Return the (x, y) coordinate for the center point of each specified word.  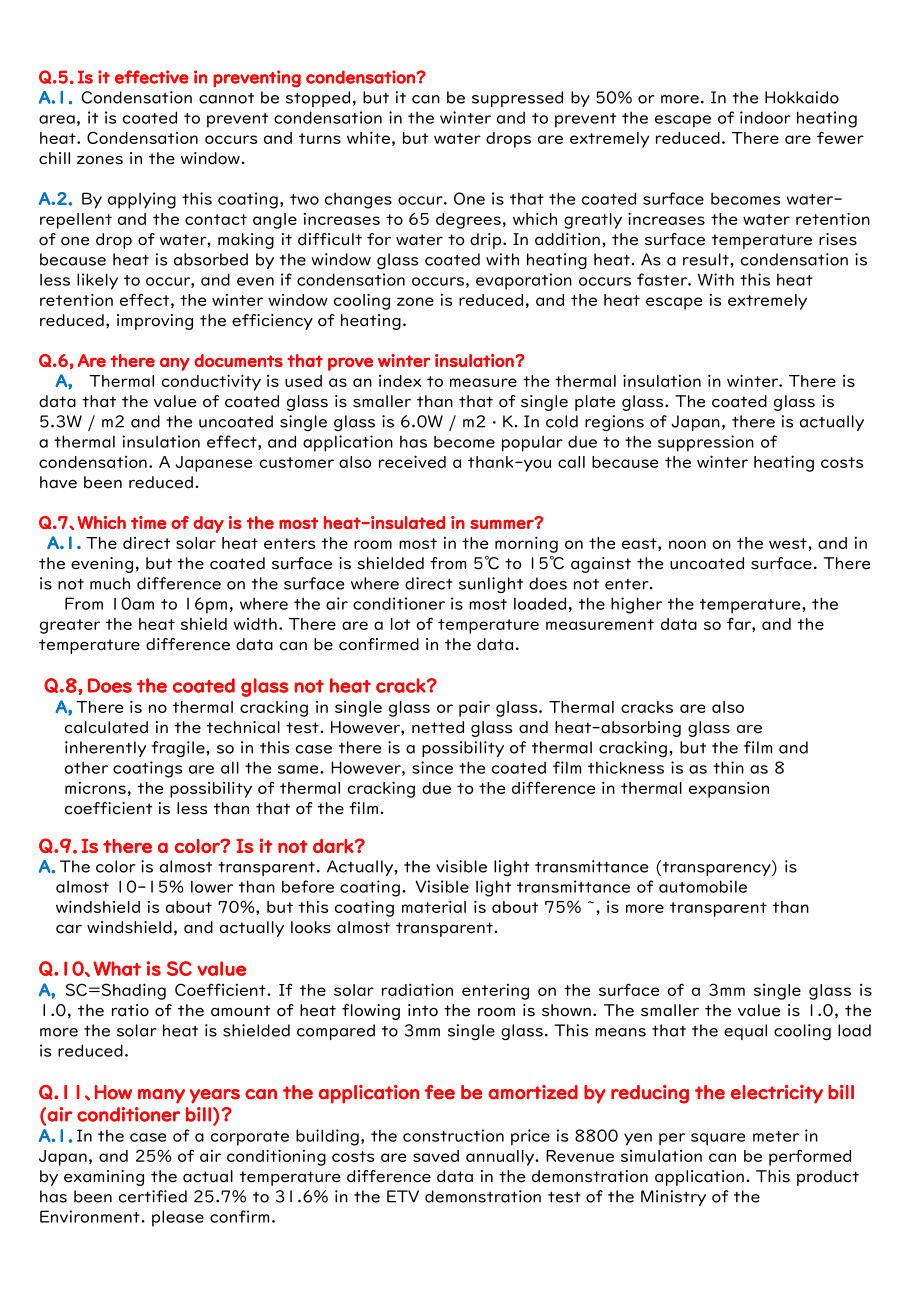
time (149, 522)
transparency (716, 868)
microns (95, 788)
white (368, 137)
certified (153, 1196)
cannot (226, 98)
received (412, 461)
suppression (706, 443)
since (432, 767)
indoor (765, 117)
